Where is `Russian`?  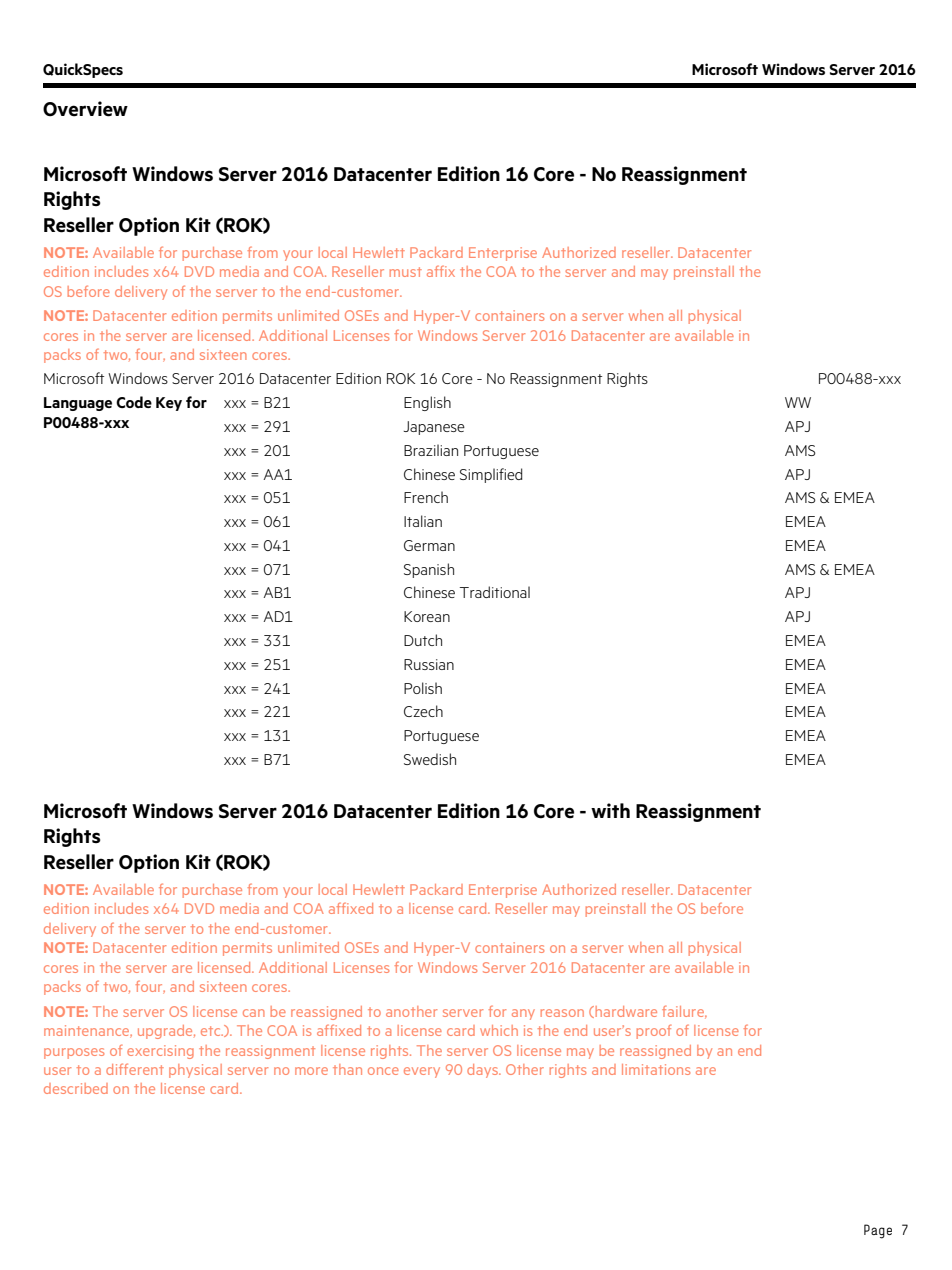 Russian is located at coordinates (429, 664).
